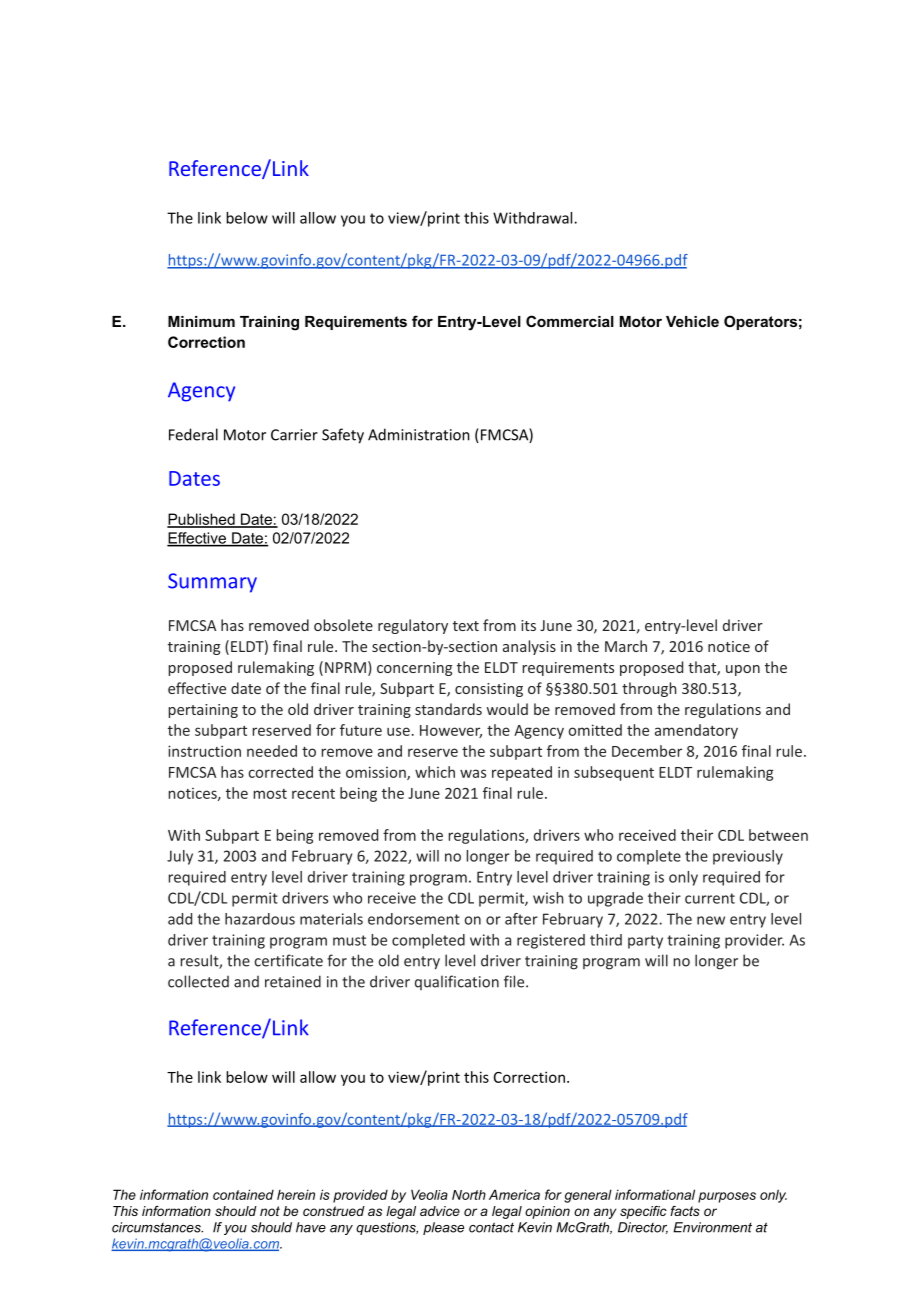 Image resolution: width=924 pixels, height=1307 pixels. I want to click on collected, so click(198, 981).
